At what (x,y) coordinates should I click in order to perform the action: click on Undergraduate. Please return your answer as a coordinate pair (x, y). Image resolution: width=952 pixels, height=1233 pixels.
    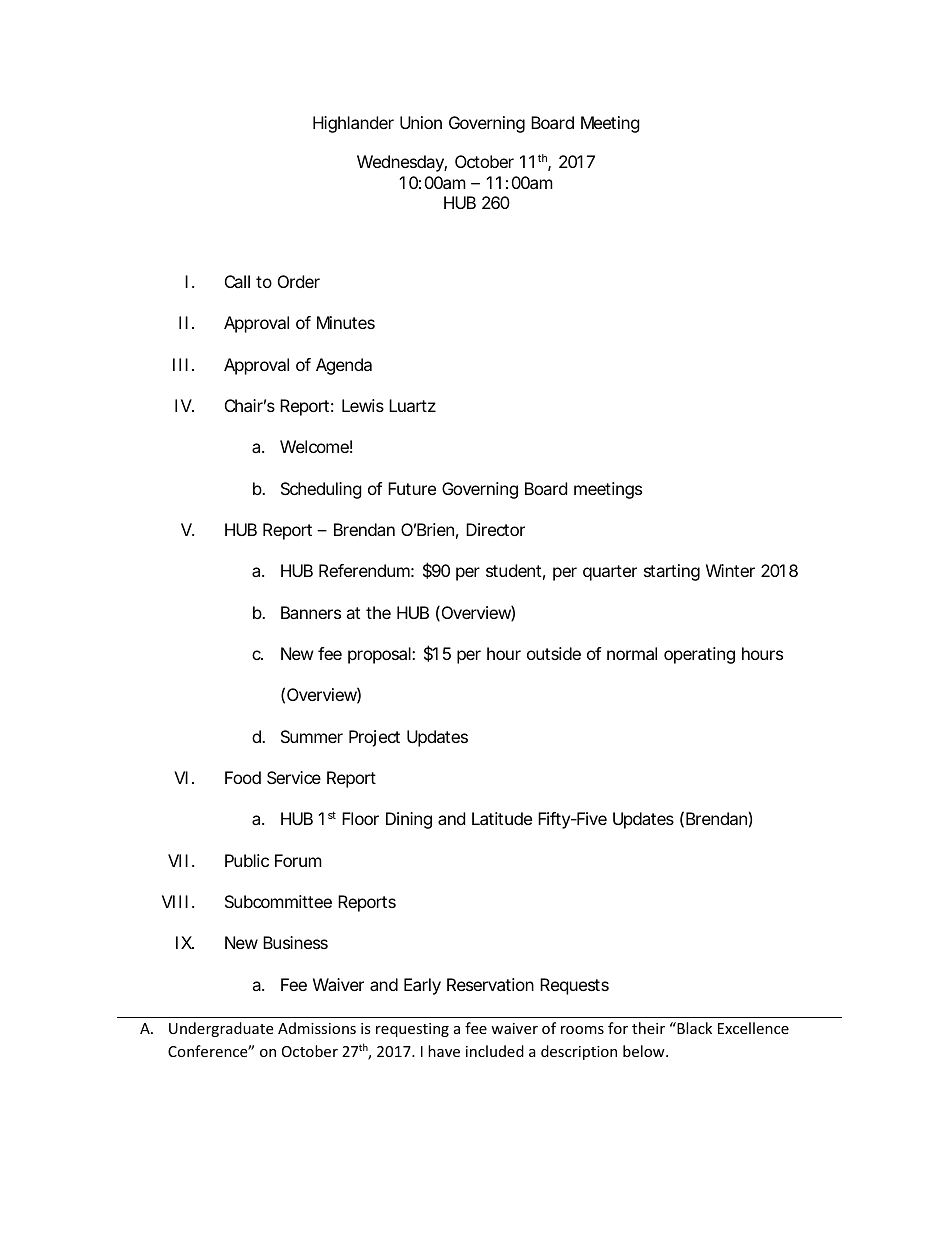
    Looking at the image, I should click on (221, 1029).
